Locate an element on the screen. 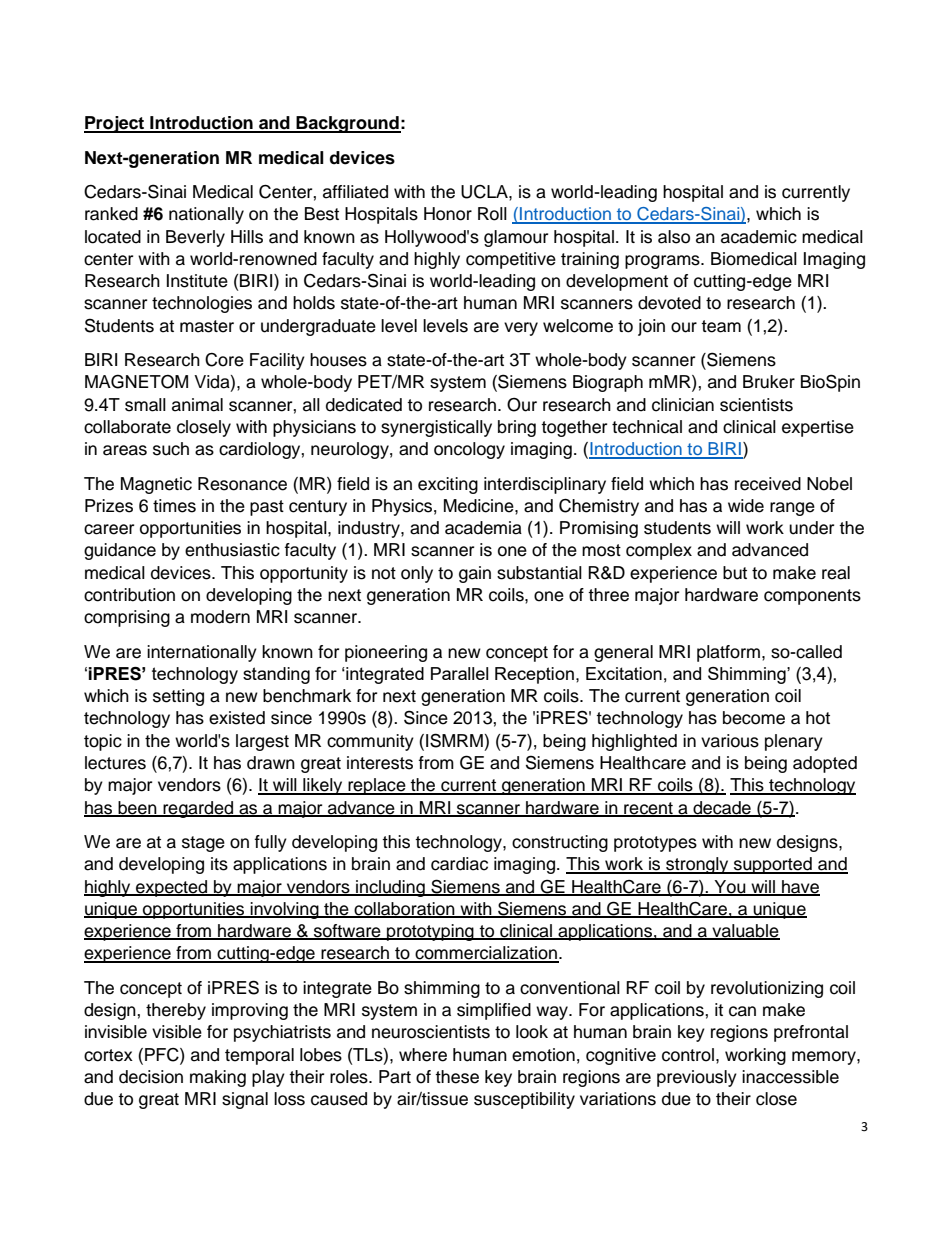 Image resolution: width=952 pixels, height=1233 pixels. oncology is located at coordinates (469, 450).
